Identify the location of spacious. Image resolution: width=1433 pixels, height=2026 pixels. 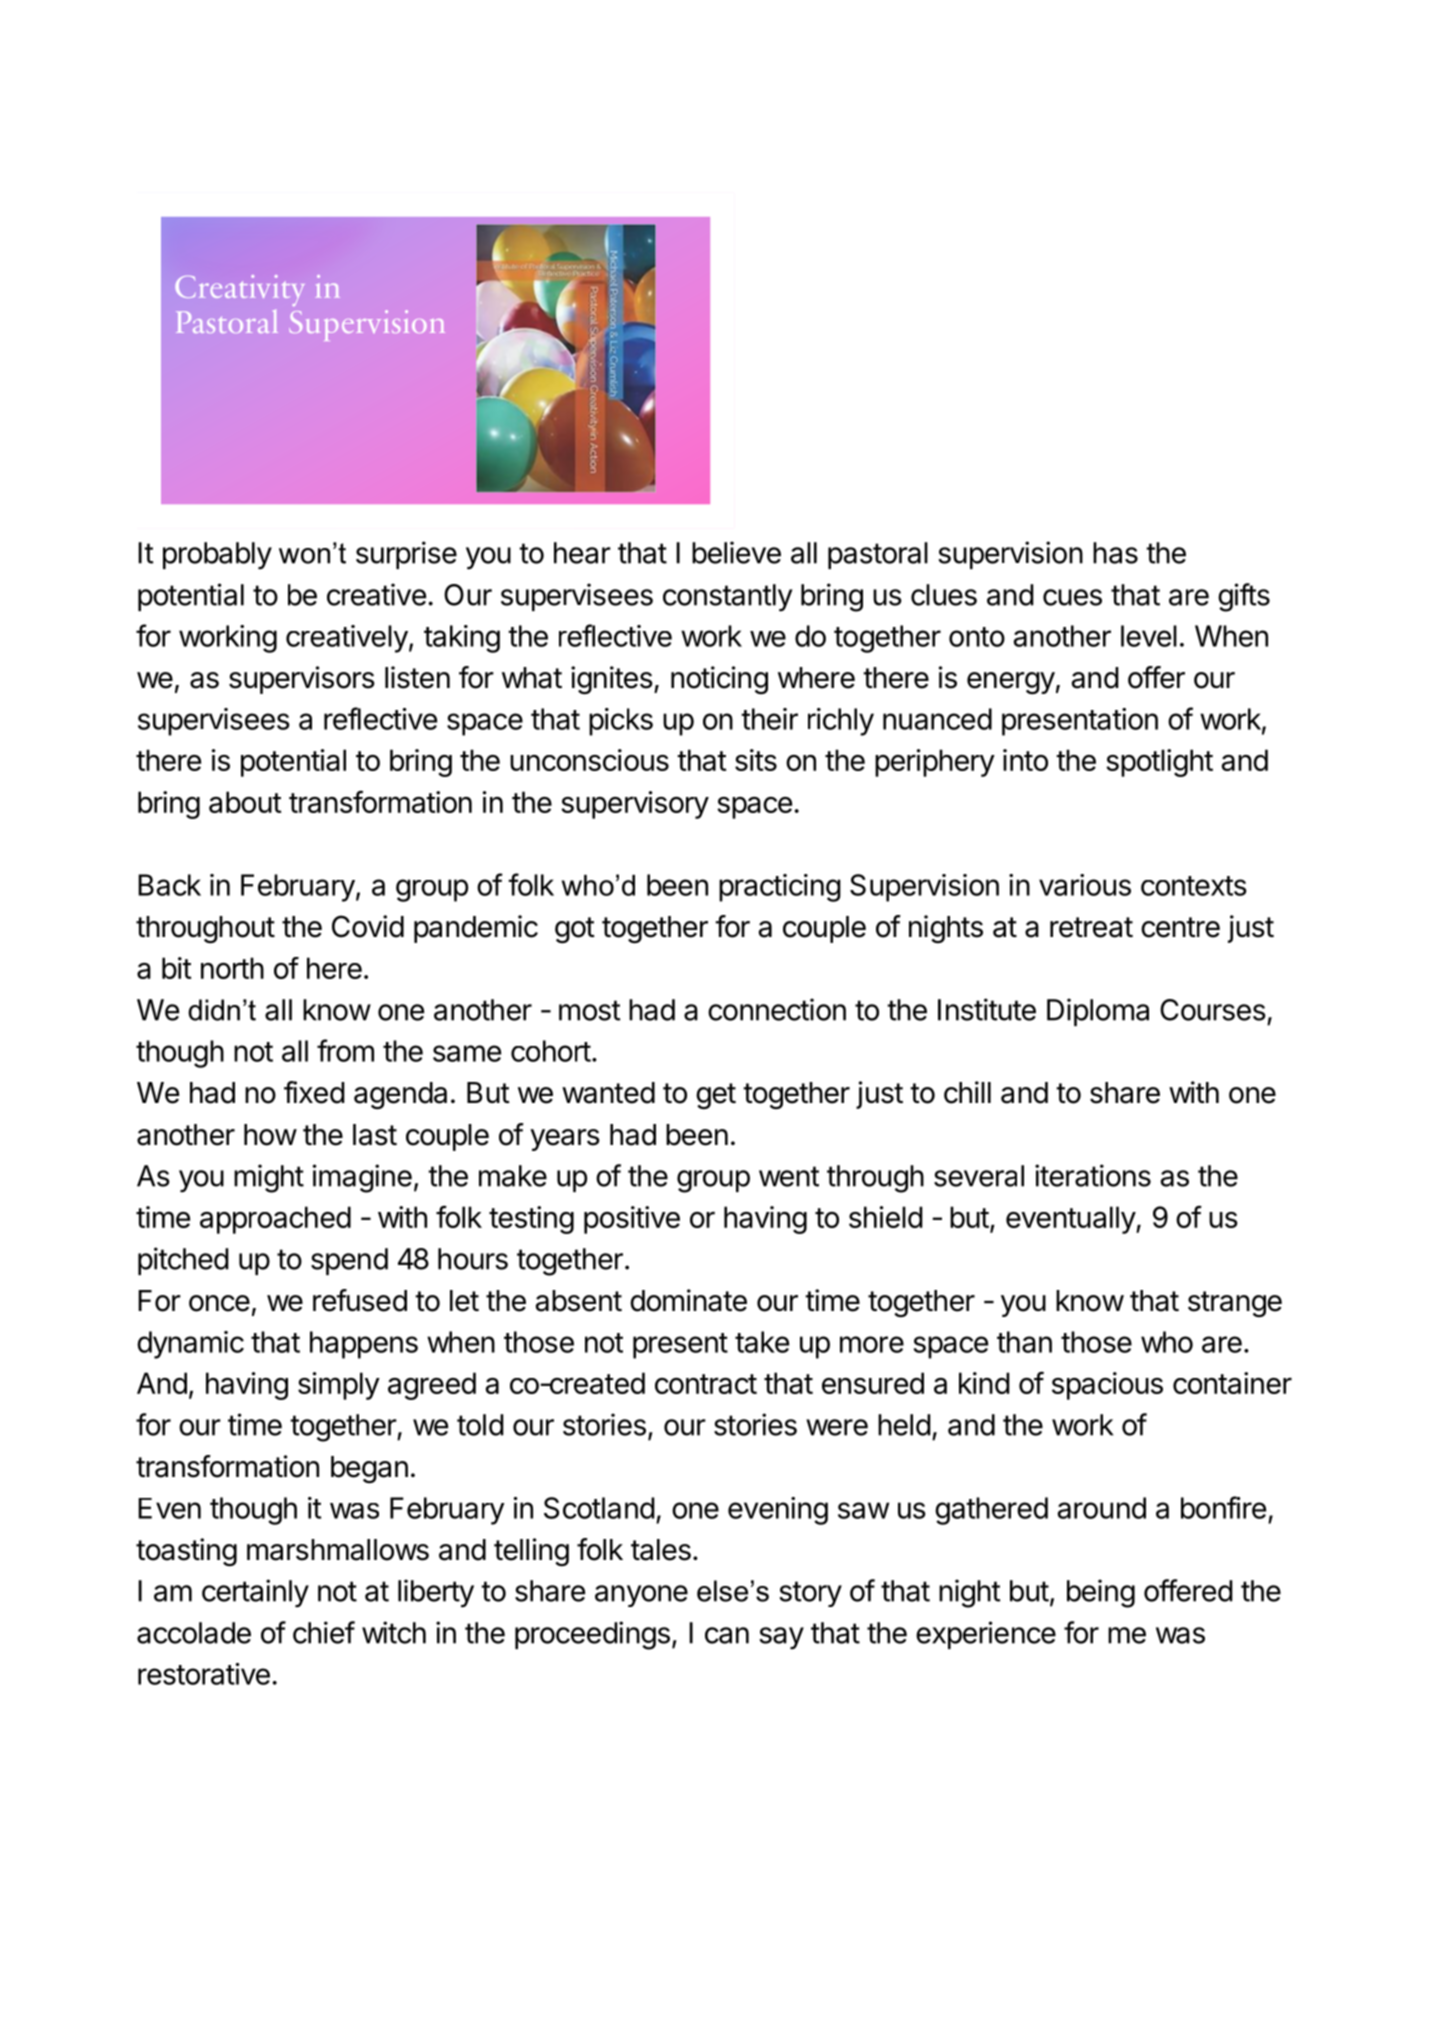
(1107, 1386).
